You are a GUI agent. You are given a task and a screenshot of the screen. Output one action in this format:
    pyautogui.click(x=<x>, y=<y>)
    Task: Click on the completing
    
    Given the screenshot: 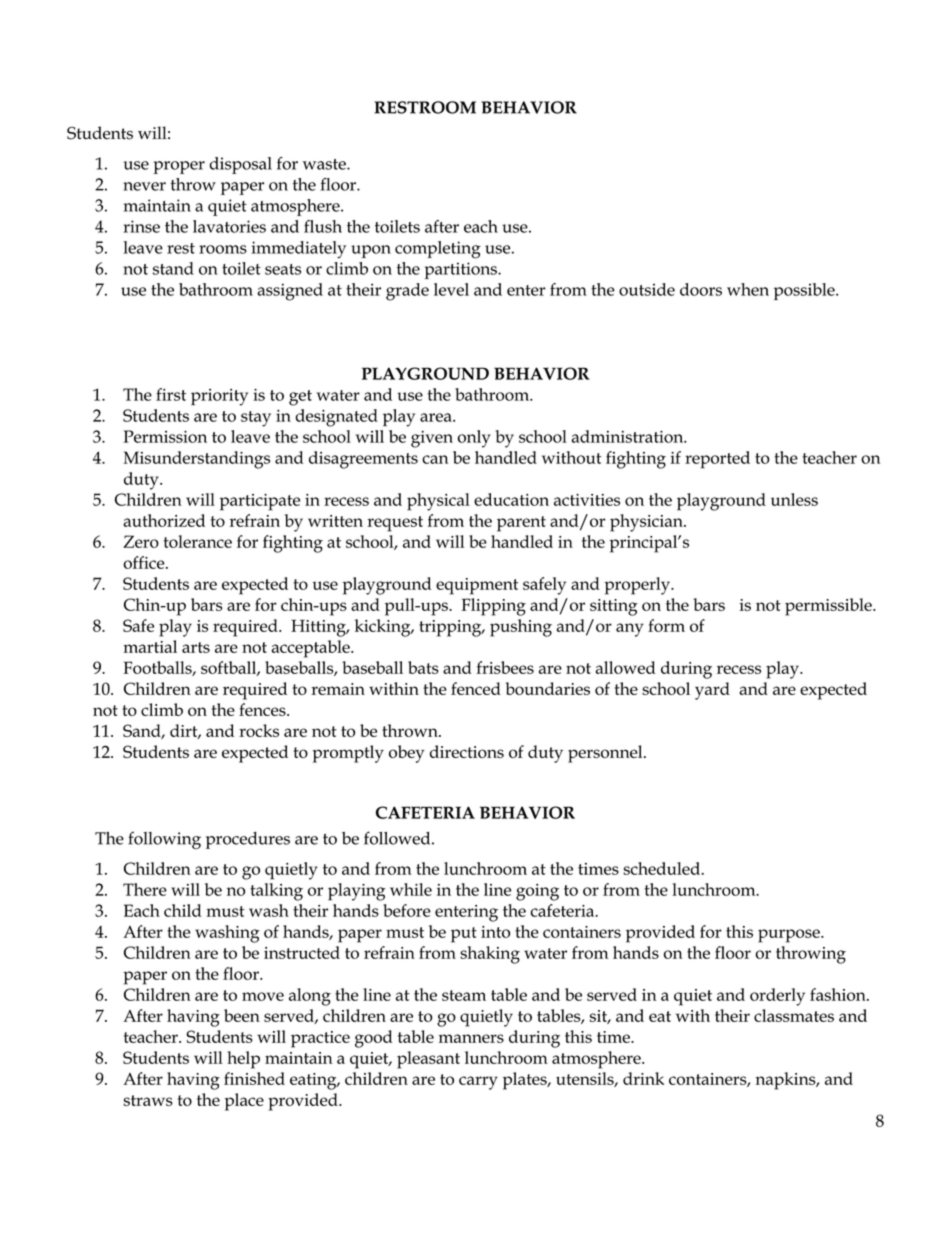 What is the action you would take?
    pyautogui.click(x=438, y=250)
